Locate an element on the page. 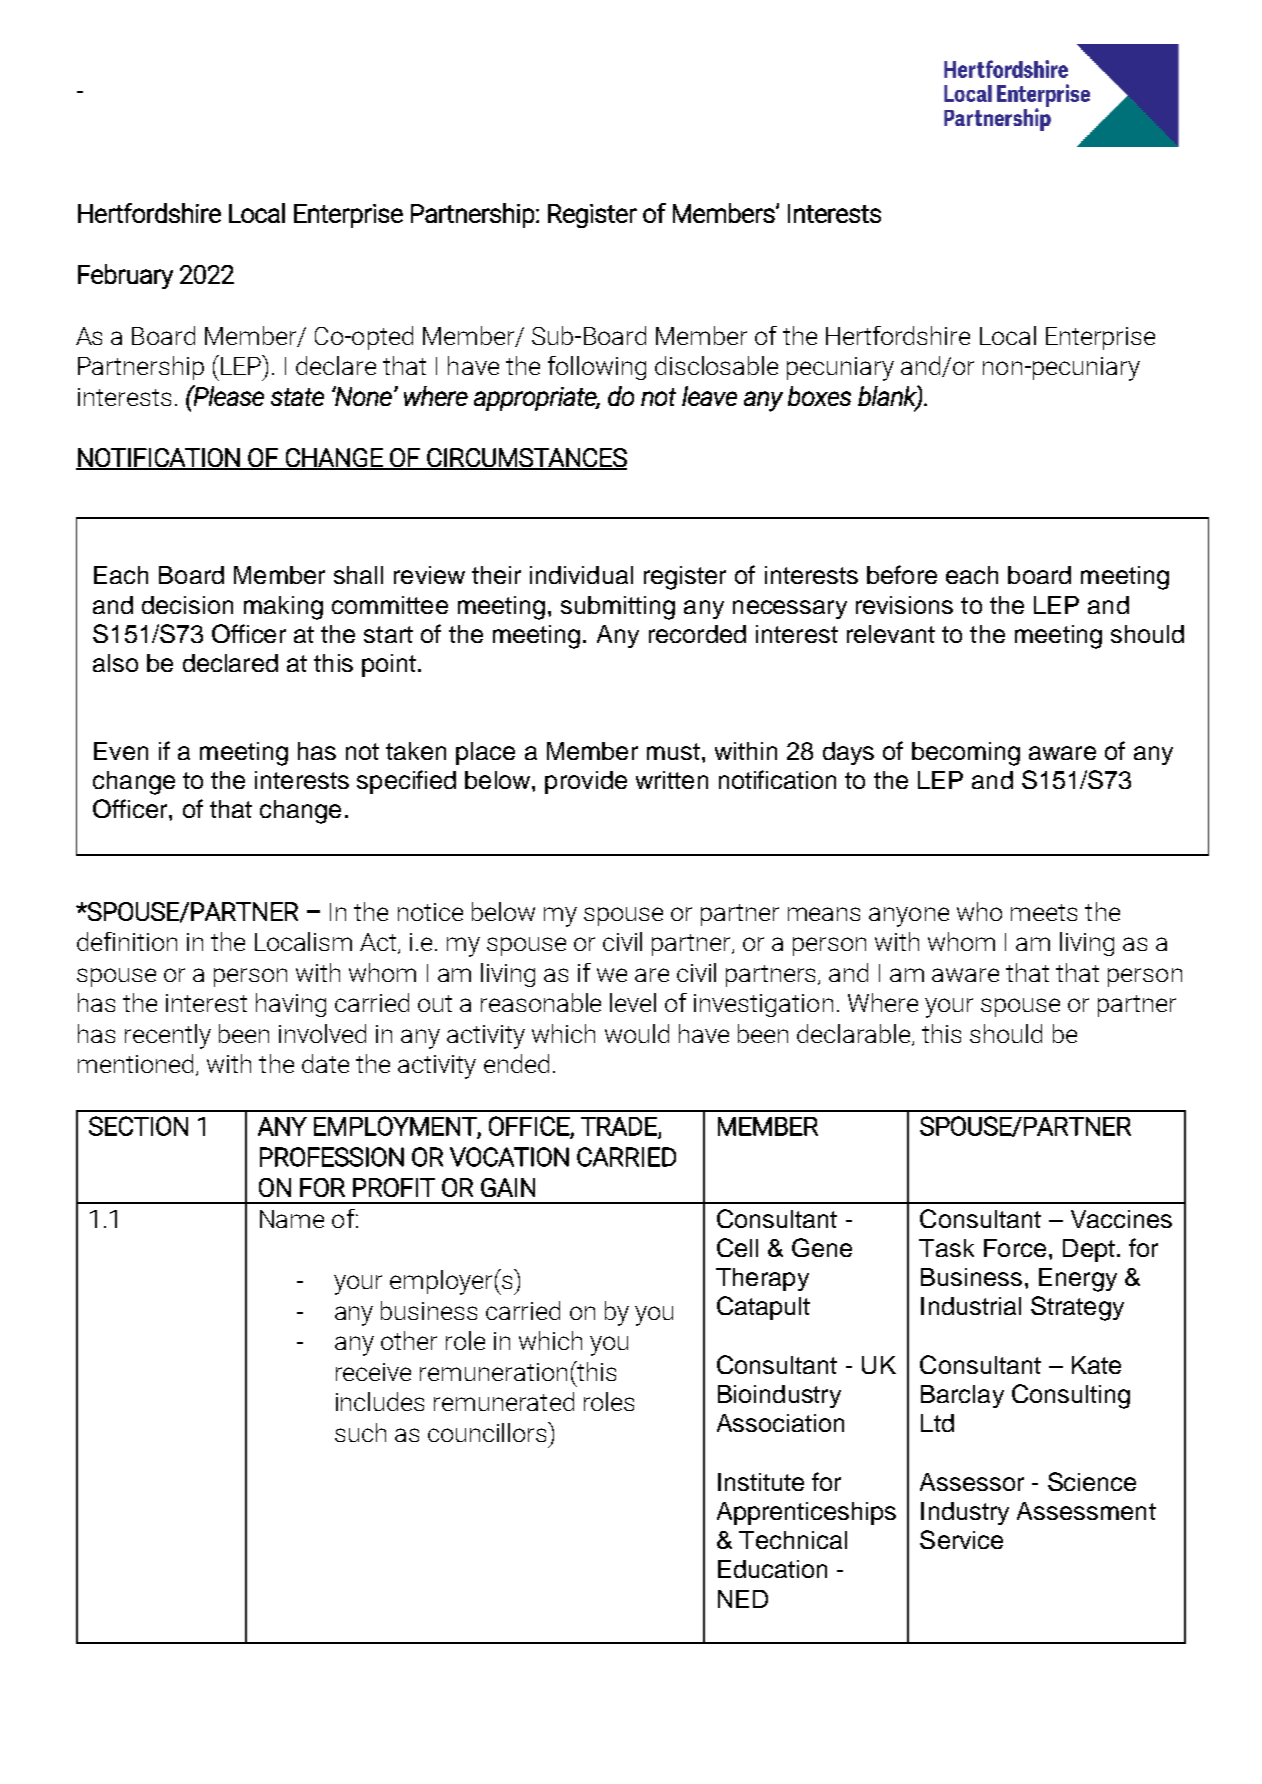 This image has width=1262, height=1784. such is located at coordinates (360, 1432).
